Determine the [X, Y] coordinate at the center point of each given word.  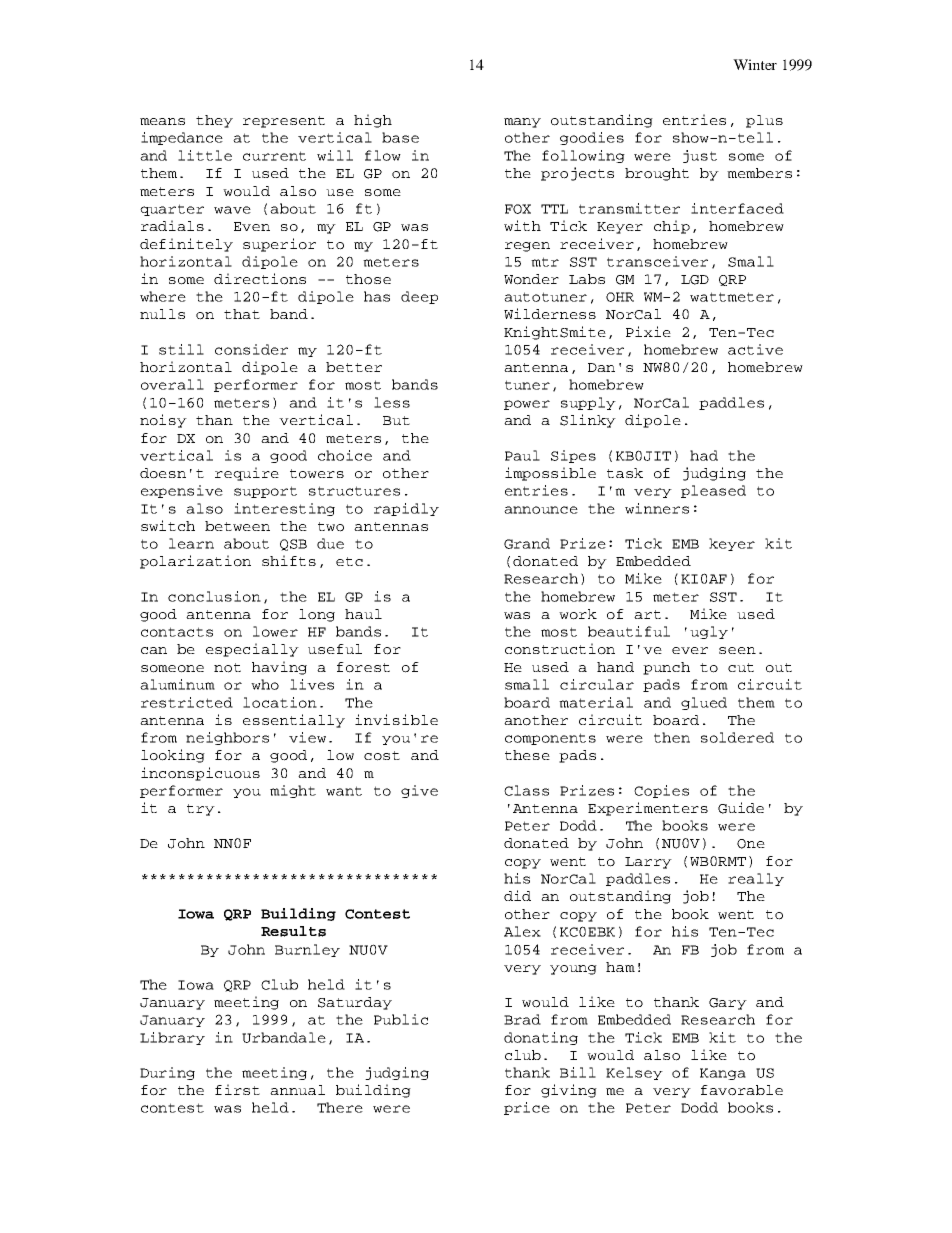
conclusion [214, 596]
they [214, 121]
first [237, 1089]
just [700, 156]
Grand [527, 543]
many [522, 123]
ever [690, 650]
